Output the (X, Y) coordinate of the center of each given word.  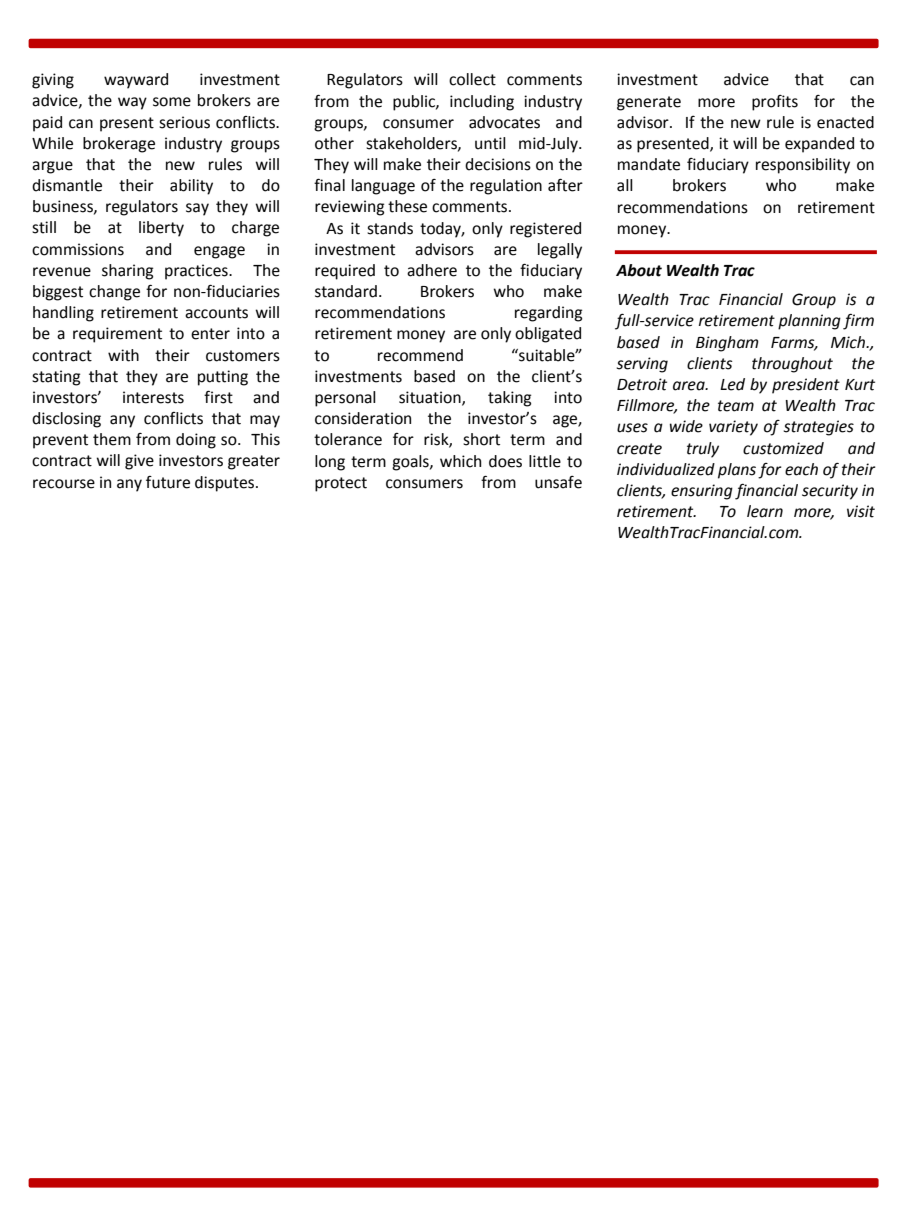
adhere (432, 270)
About (639, 270)
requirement (117, 335)
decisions (498, 164)
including (482, 103)
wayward (136, 81)
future (168, 482)
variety (733, 428)
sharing (127, 272)
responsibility (803, 166)
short (481, 439)
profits (775, 103)
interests (153, 397)
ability (191, 187)
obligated (548, 335)
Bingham (727, 344)
